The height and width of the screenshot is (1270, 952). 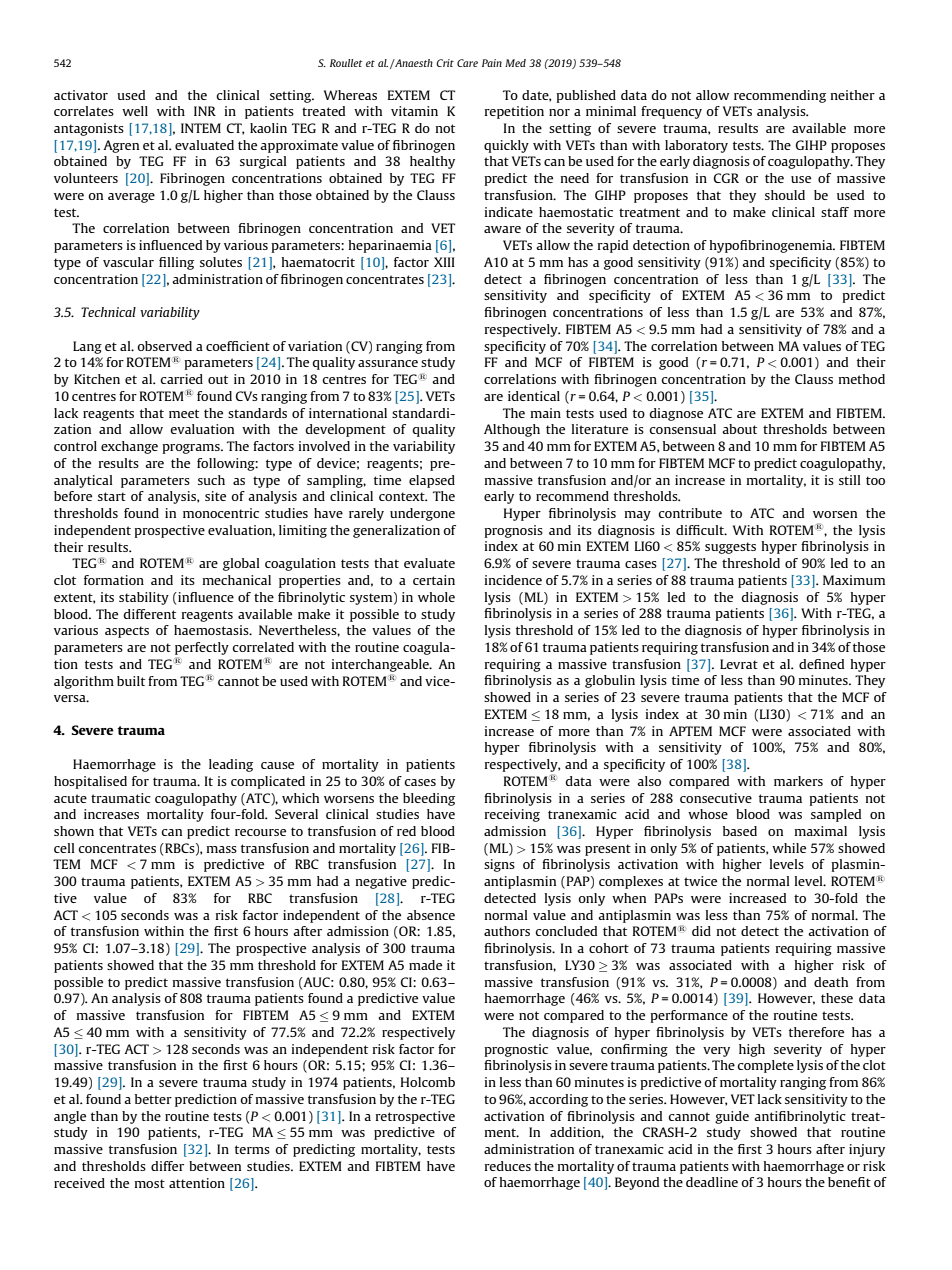 What do you see at coordinates (853, 95) in the screenshot?
I see `neither` at bounding box center [853, 95].
